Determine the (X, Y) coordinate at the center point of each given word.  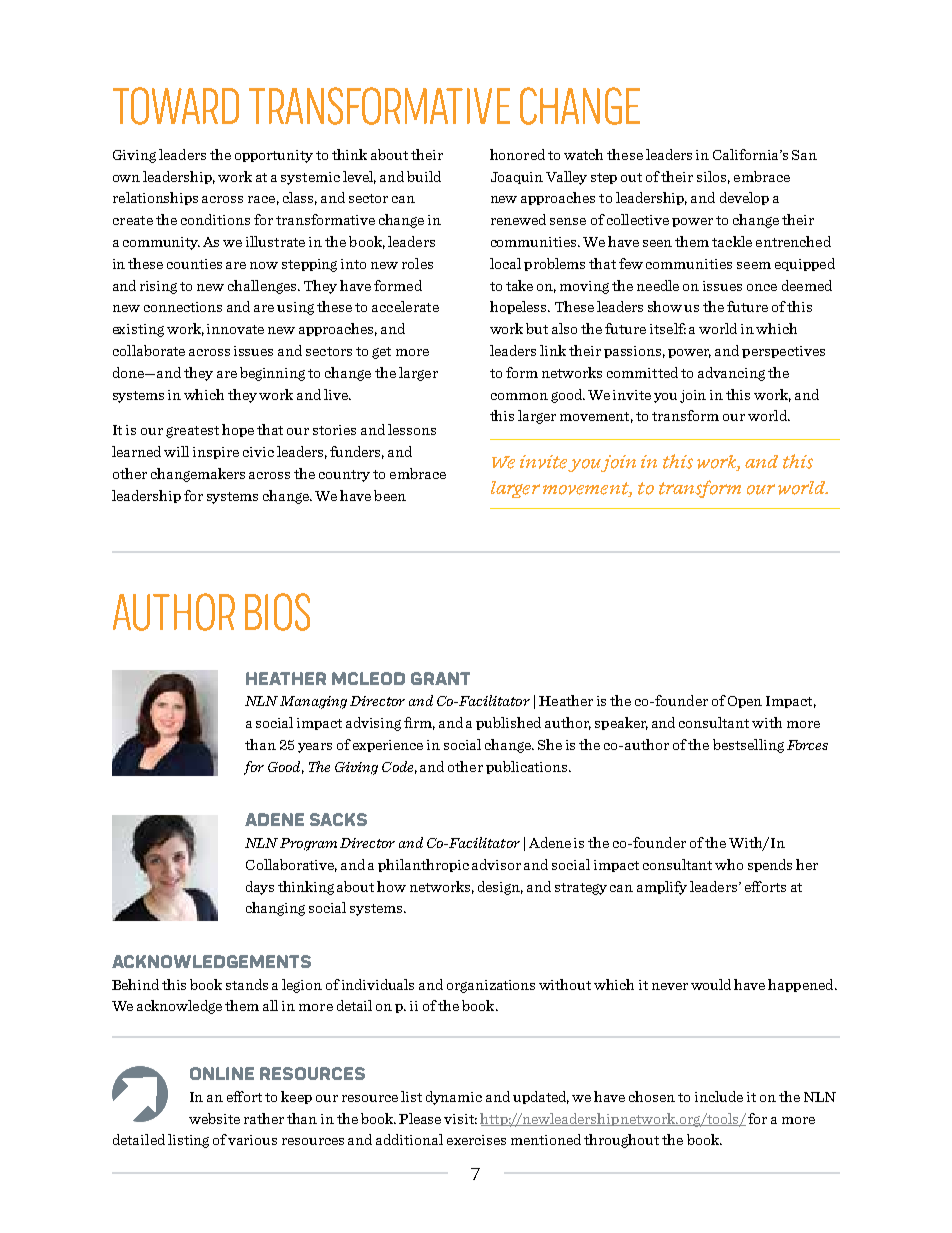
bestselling (748, 746)
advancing (731, 374)
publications (528, 767)
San (804, 155)
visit (460, 1119)
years (315, 748)
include (719, 1096)
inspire (216, 453)
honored (517, 154)
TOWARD (176, 106)
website (214, 1118)
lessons (412, 429)
